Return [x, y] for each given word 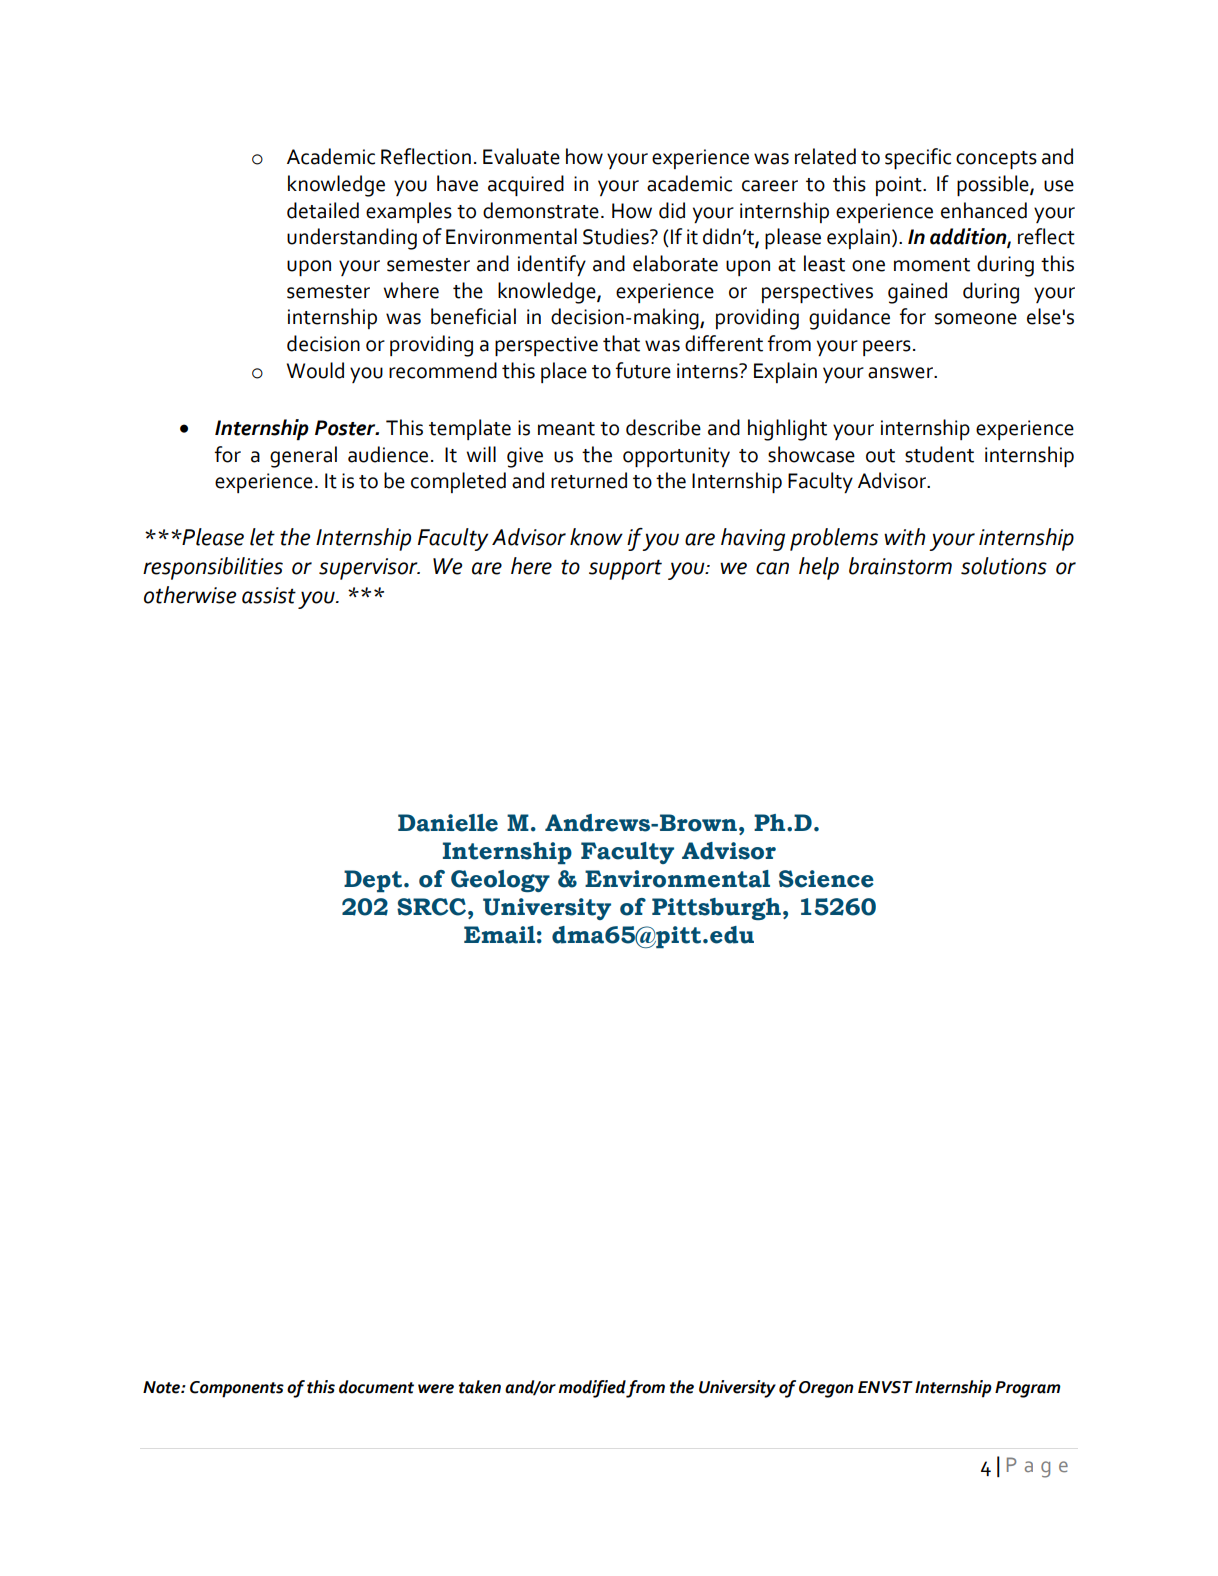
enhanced [984, 210]
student [939, 454]
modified [592, 1389]
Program [1028, 1389]
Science [826, 879]
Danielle [448, 823]
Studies [617, 236]
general [303, 457]
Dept [373, 881]
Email [499, 935]
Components [237, 1389]
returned [589, 480]
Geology [500, 881]
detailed [323, 210]
